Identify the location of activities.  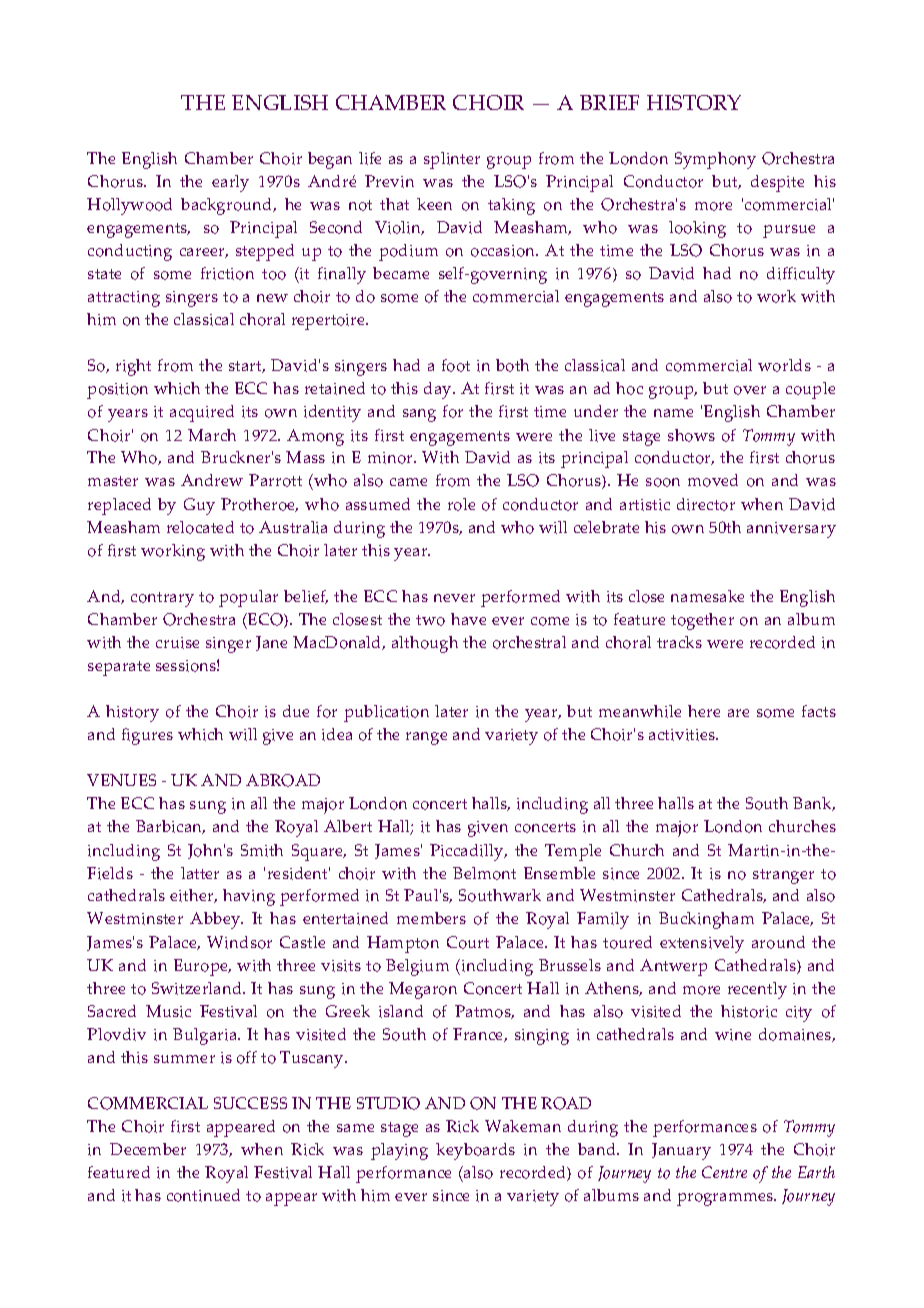
(683, 735).
